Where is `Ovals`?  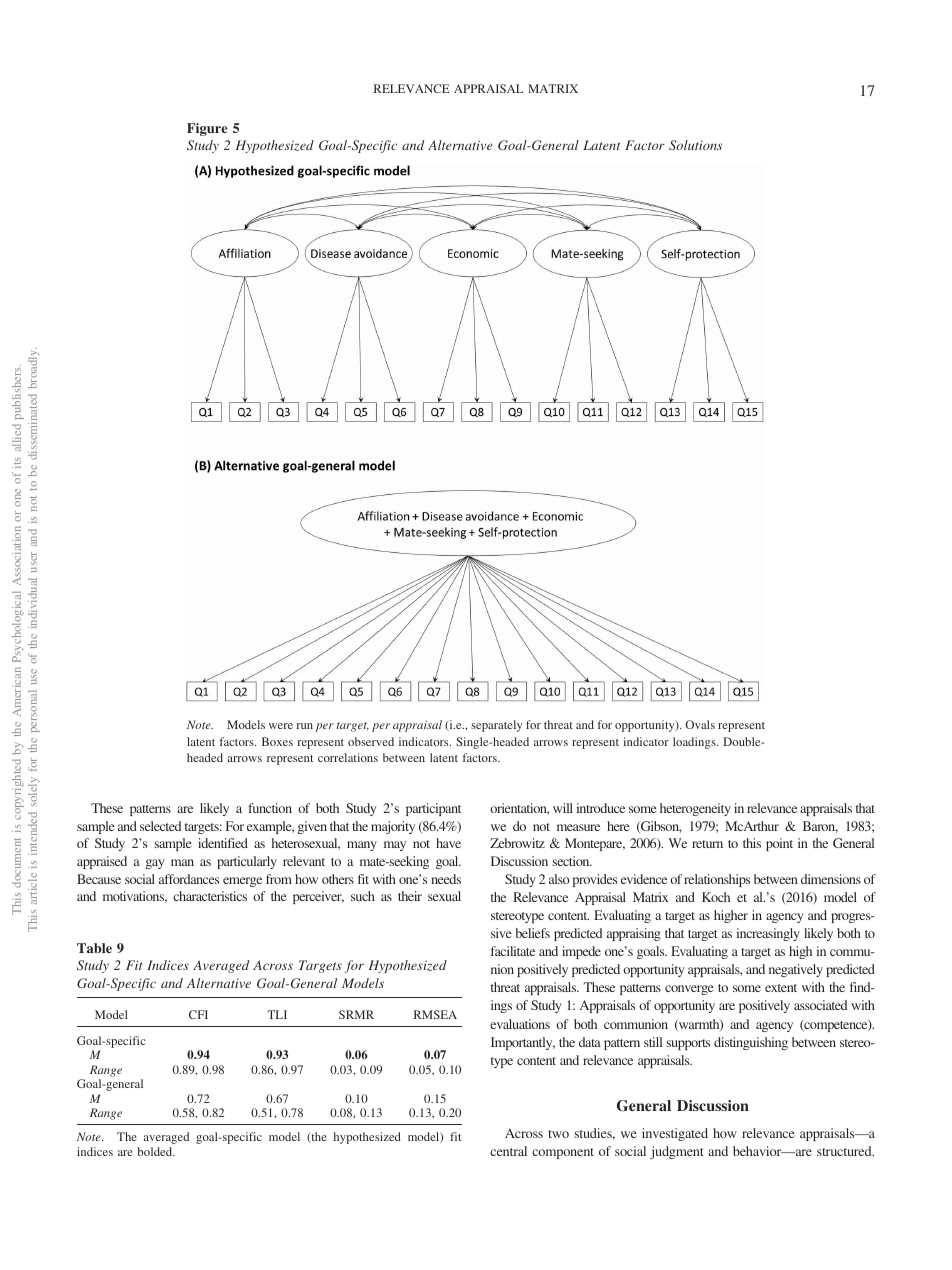
Ovals is located at coordinates (700, 724).
